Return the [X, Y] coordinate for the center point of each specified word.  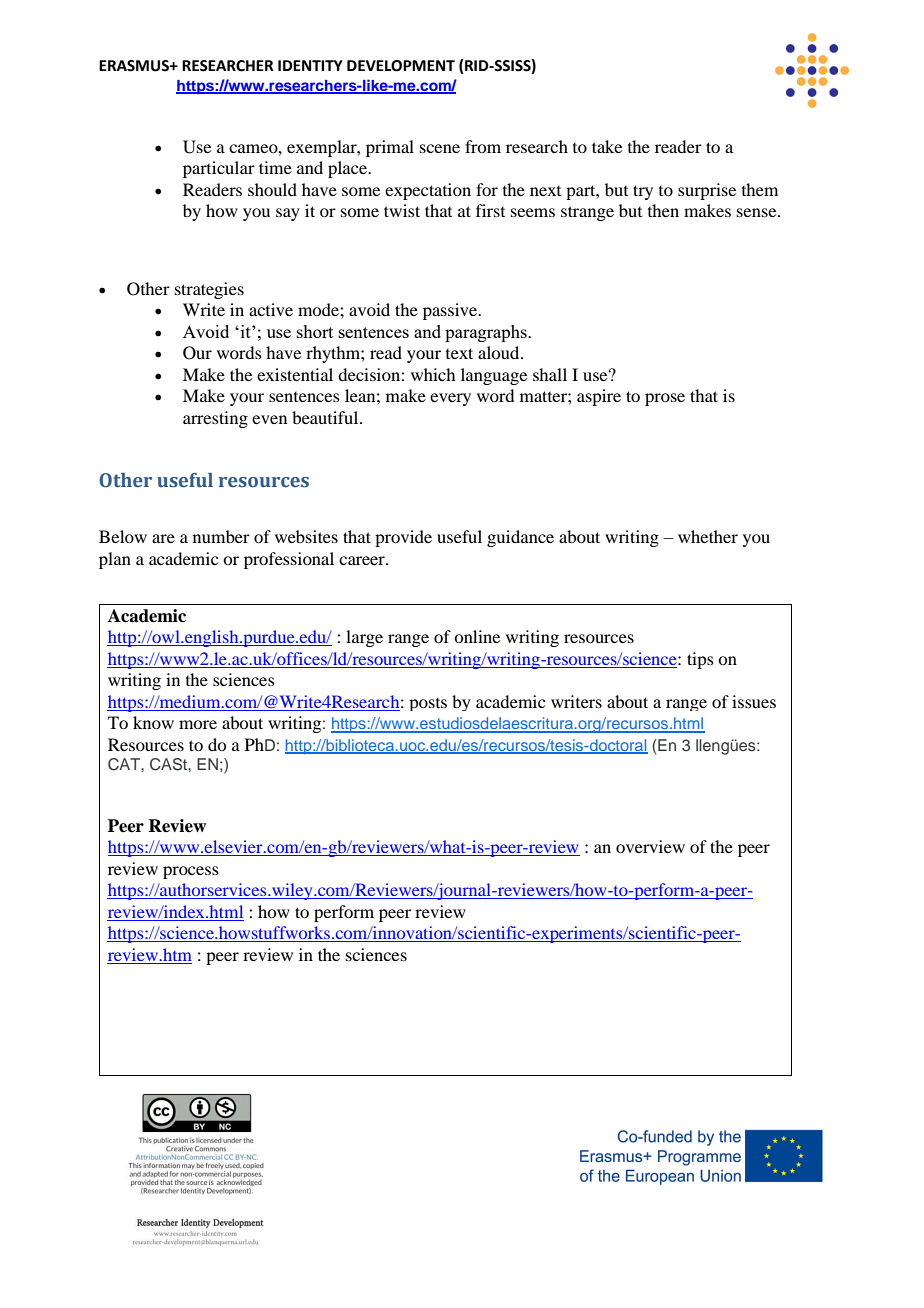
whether [708, 536]
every [450, 399]
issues [754, 701]
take [607, 146]
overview [650, 846]
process [191, 872]
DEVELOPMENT [401, 66]
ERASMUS [135, 66]
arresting [215, 419]
